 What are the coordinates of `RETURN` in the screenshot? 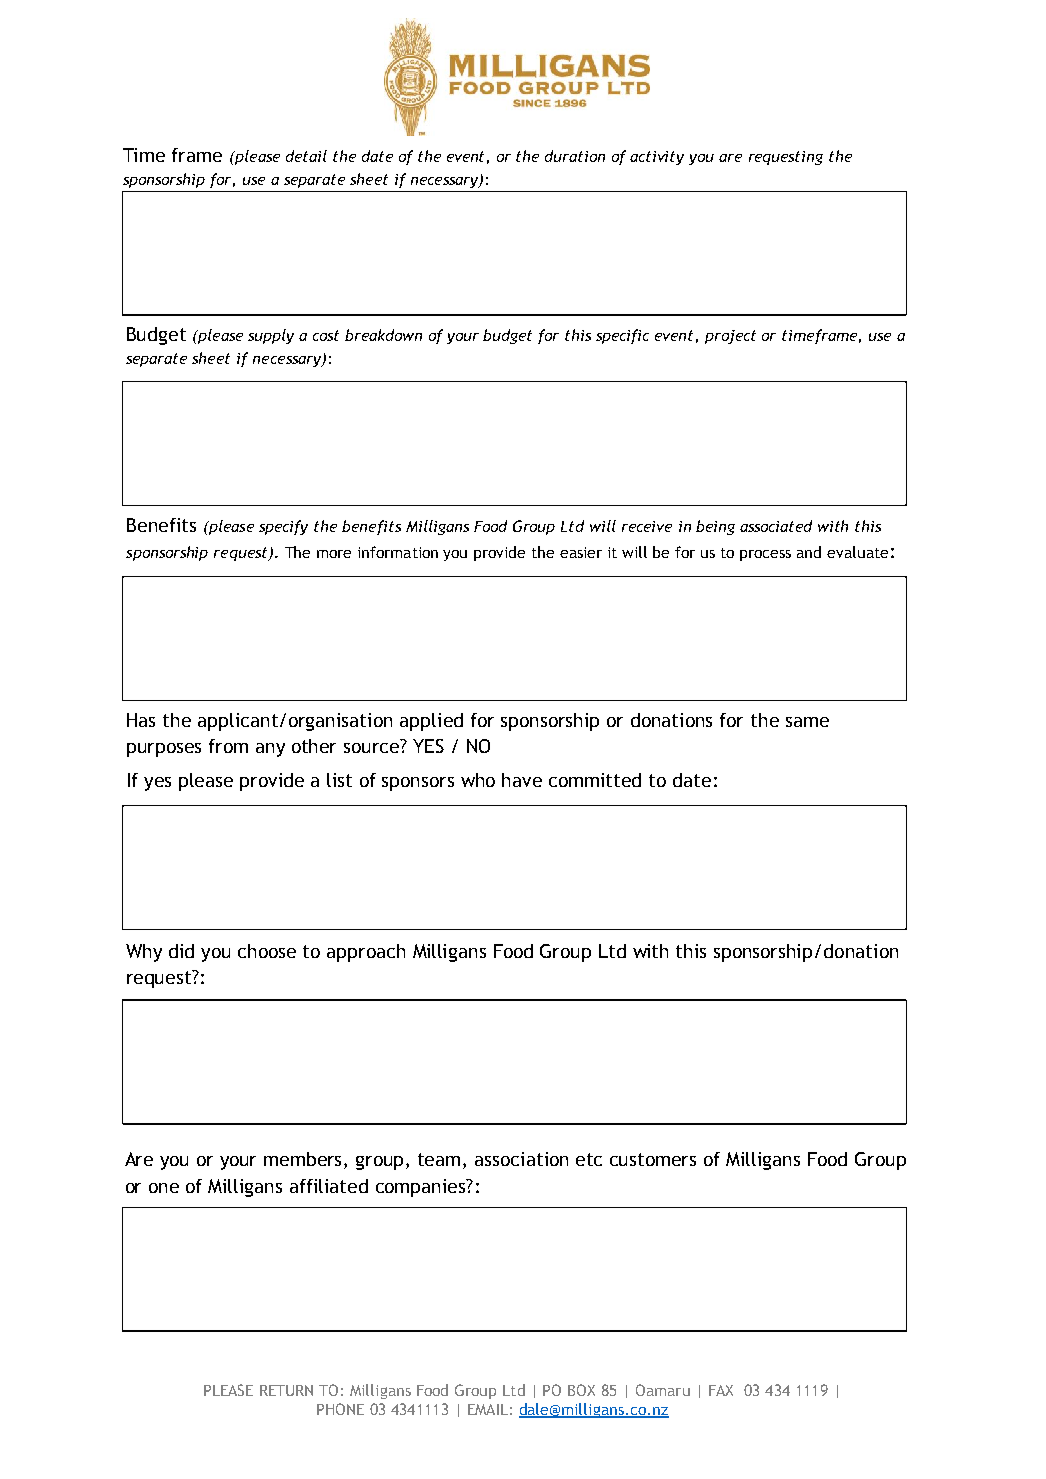 It's located at (286, 1390).
